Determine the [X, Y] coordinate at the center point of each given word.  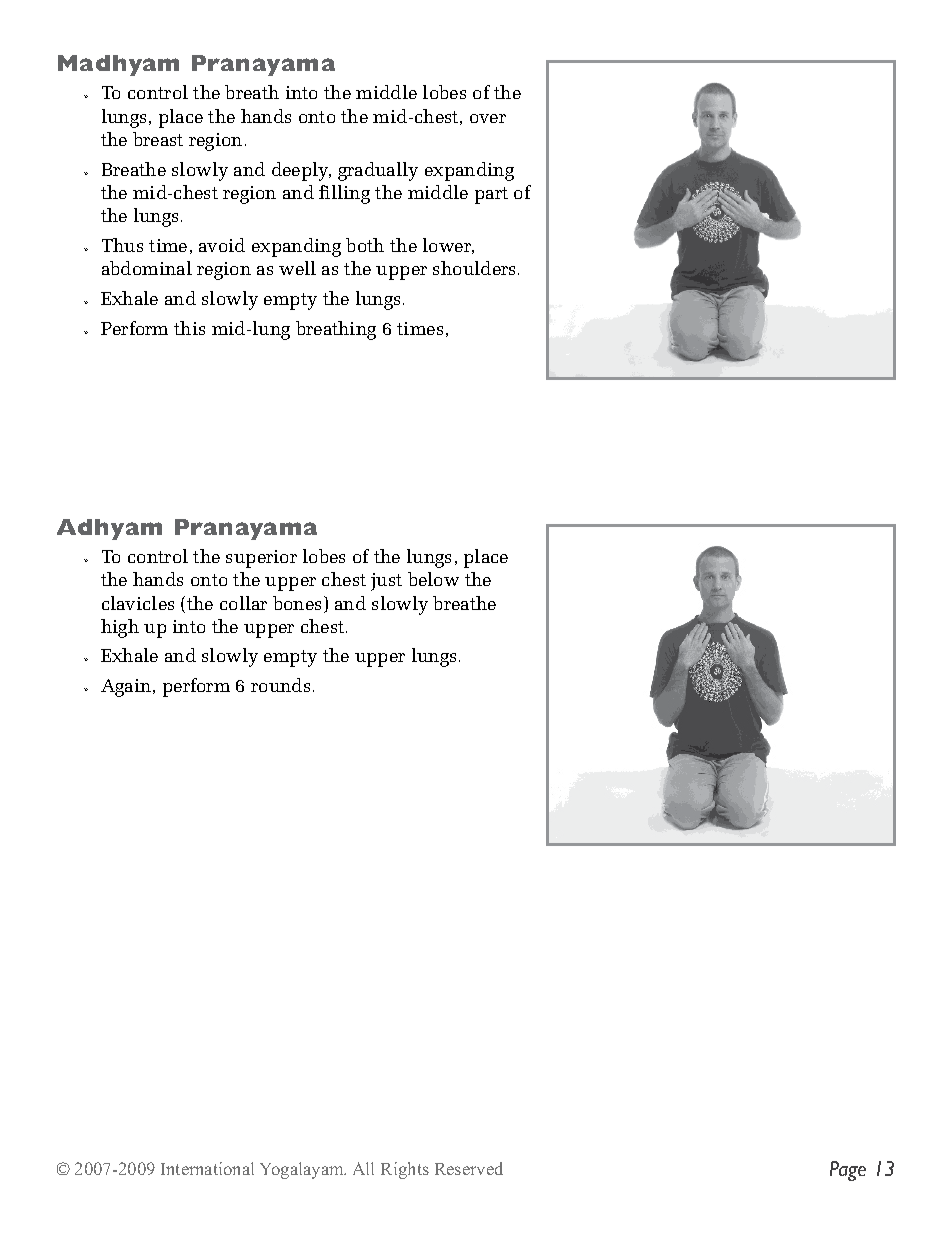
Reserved [469, 1168]
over [488, 118]
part [491, 195]
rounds [280, 685]
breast [158, 139]
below [433, 579]
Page [848, 1171]
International [207, 1168]
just [386, 582]
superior [261, 559]
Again [127, 688]
